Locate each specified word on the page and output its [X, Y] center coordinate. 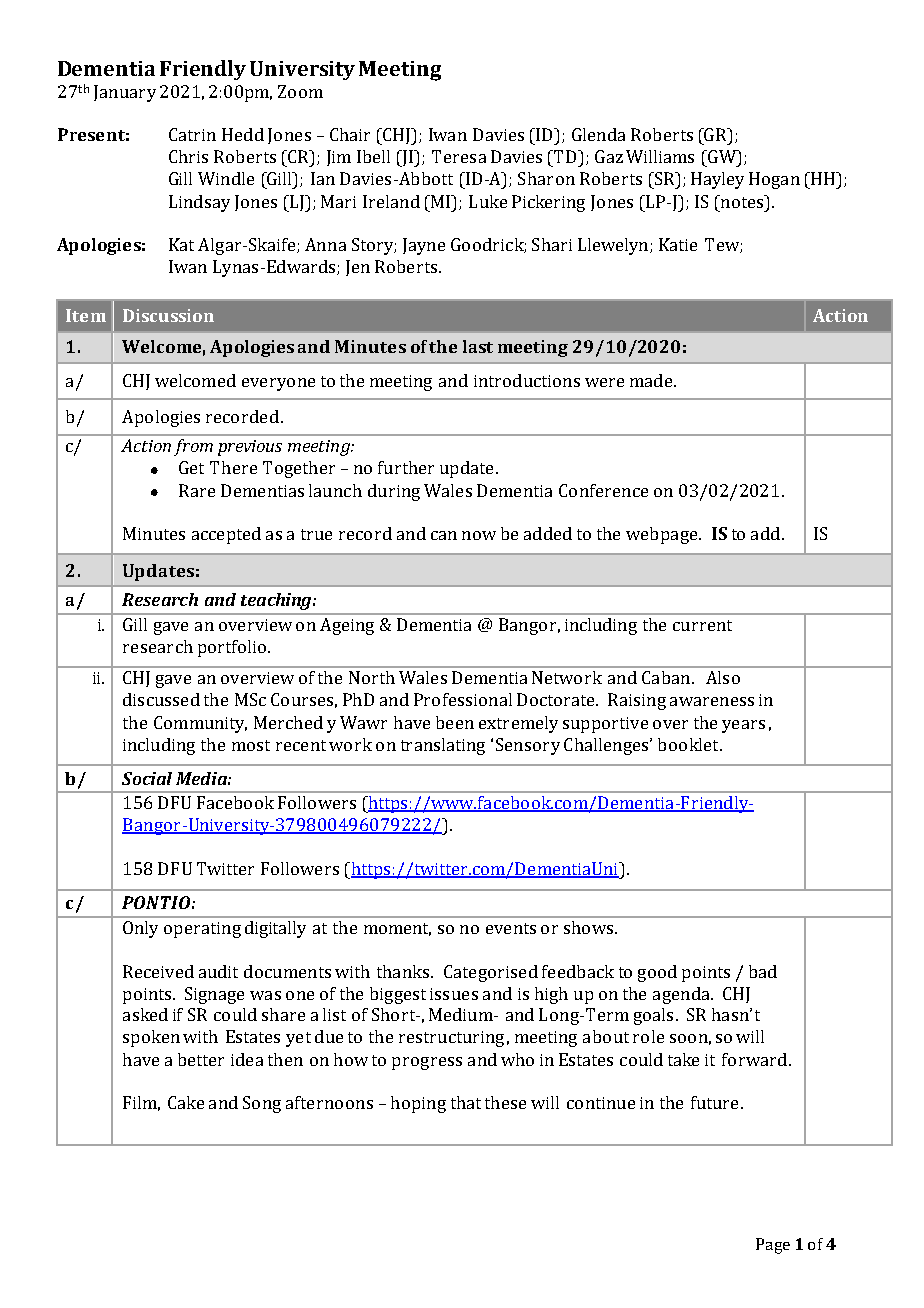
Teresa [459, 156]
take [683, 1059]
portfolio [232, 648]
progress [427, 1063]
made [652, 380]
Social [147, 778]
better [201, 1059]
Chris [188, 156]
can [444, 535]
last [478, 346]
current [702, 625]
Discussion [168, 315]
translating [443, 746]
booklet [689, 744]
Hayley [717, 180]
